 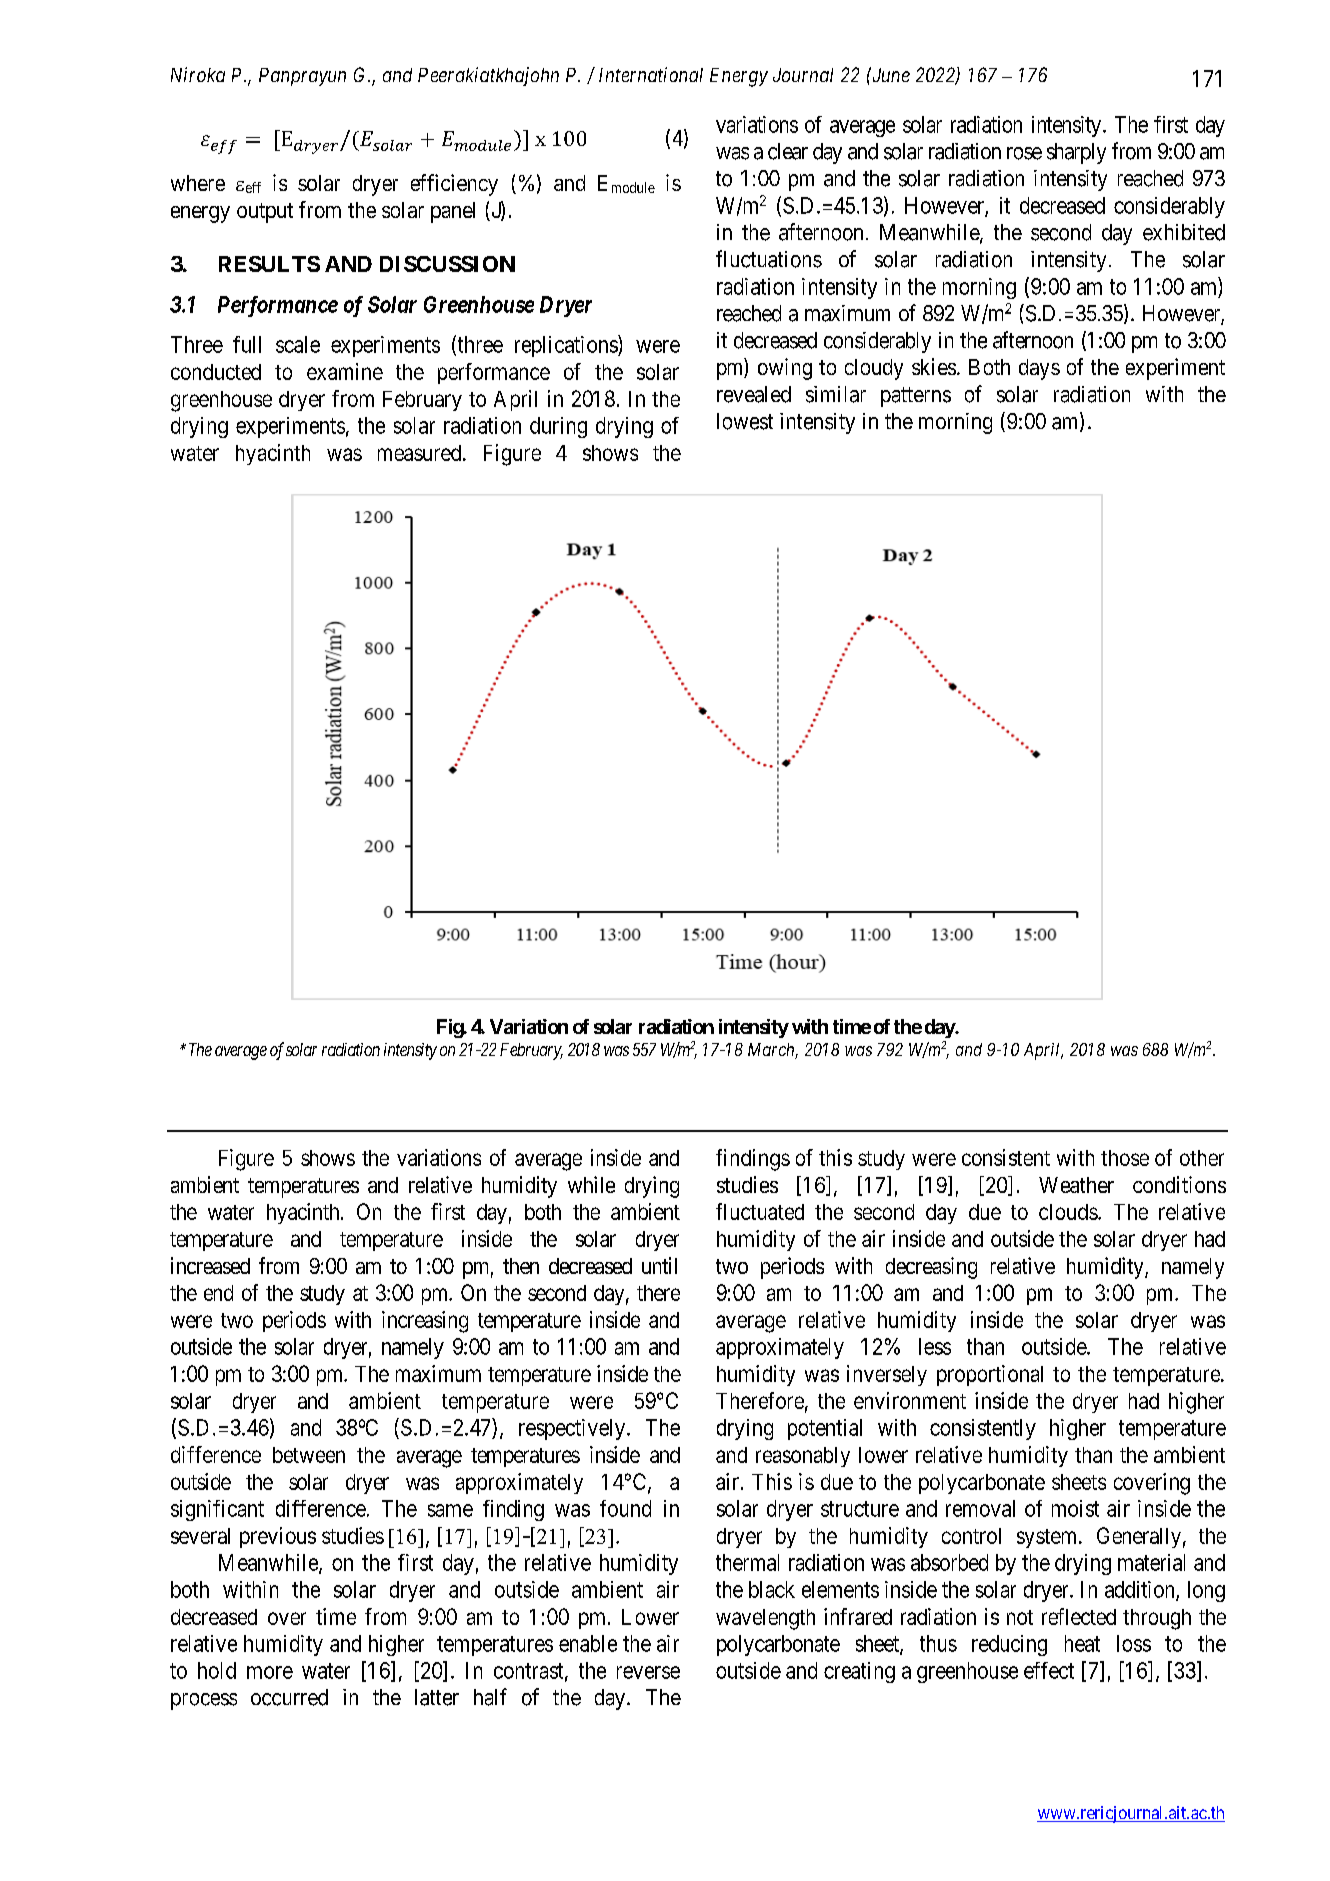 I want to click on more, so click(x=270, y=1672).
